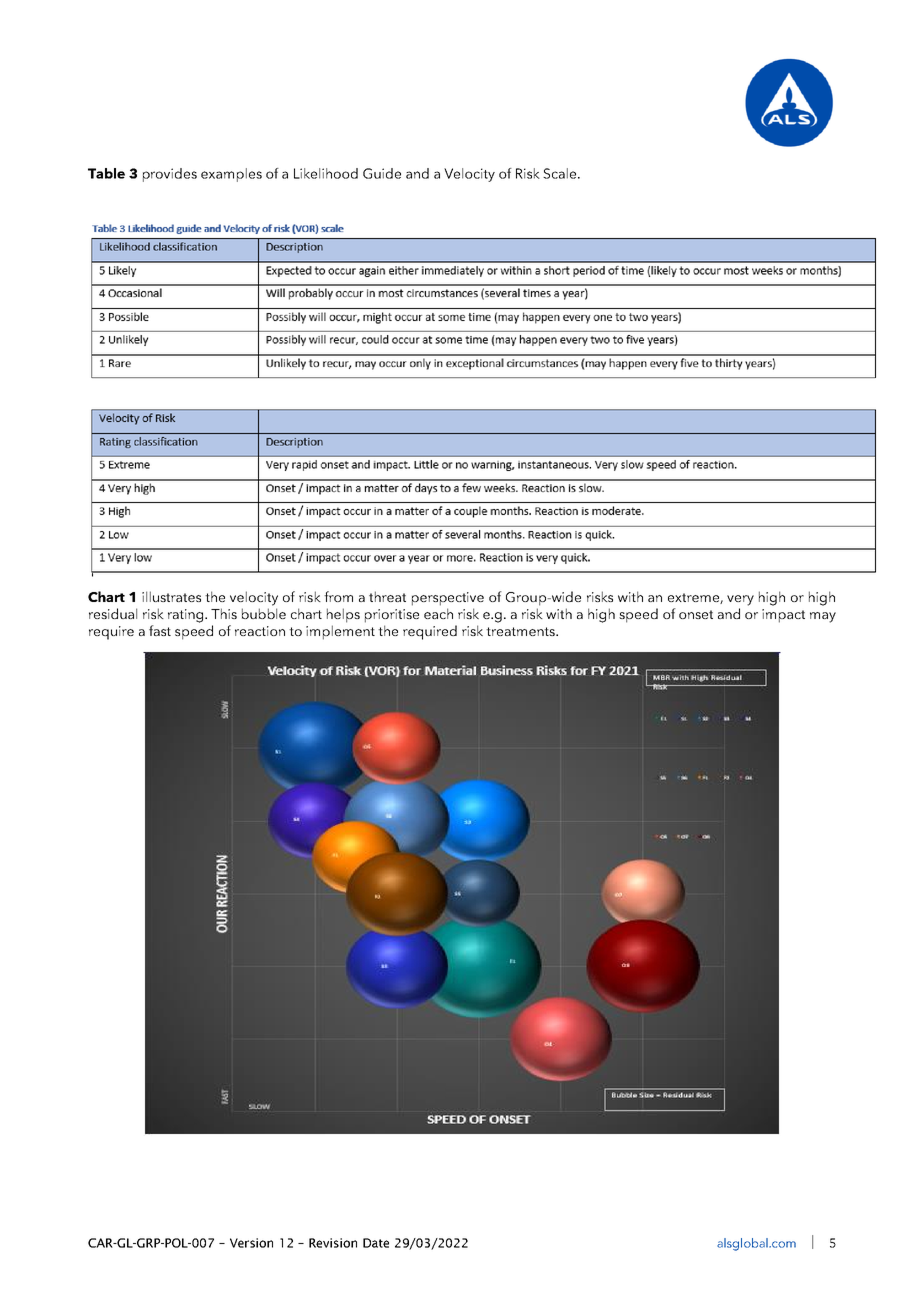 The image size is (924, 1308). What do you see at coordinates (521, 631) in the image?
I see `treatments` at bounding box center [521, 631].
